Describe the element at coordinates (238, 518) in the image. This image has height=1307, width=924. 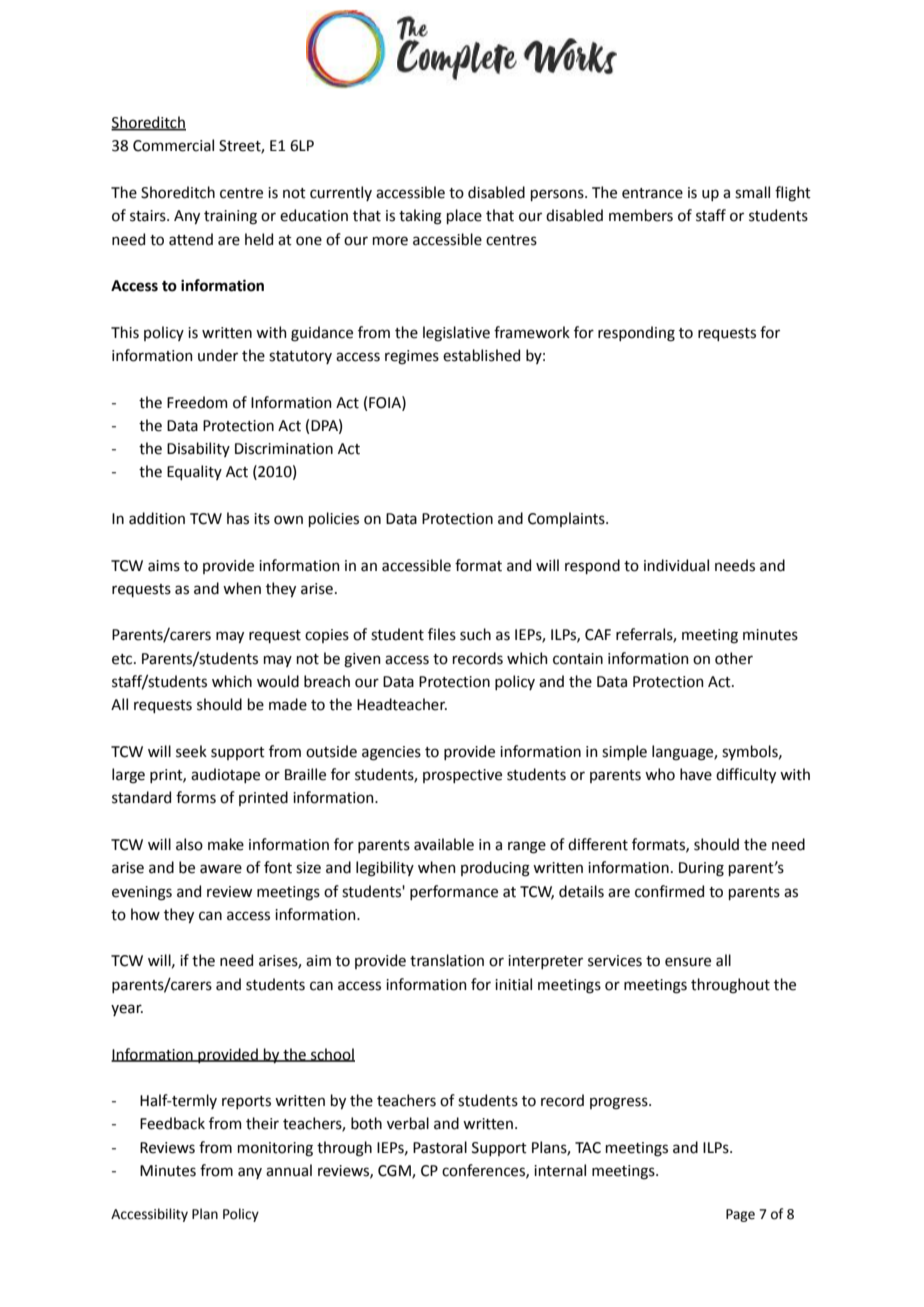
I see `has` at that location.
